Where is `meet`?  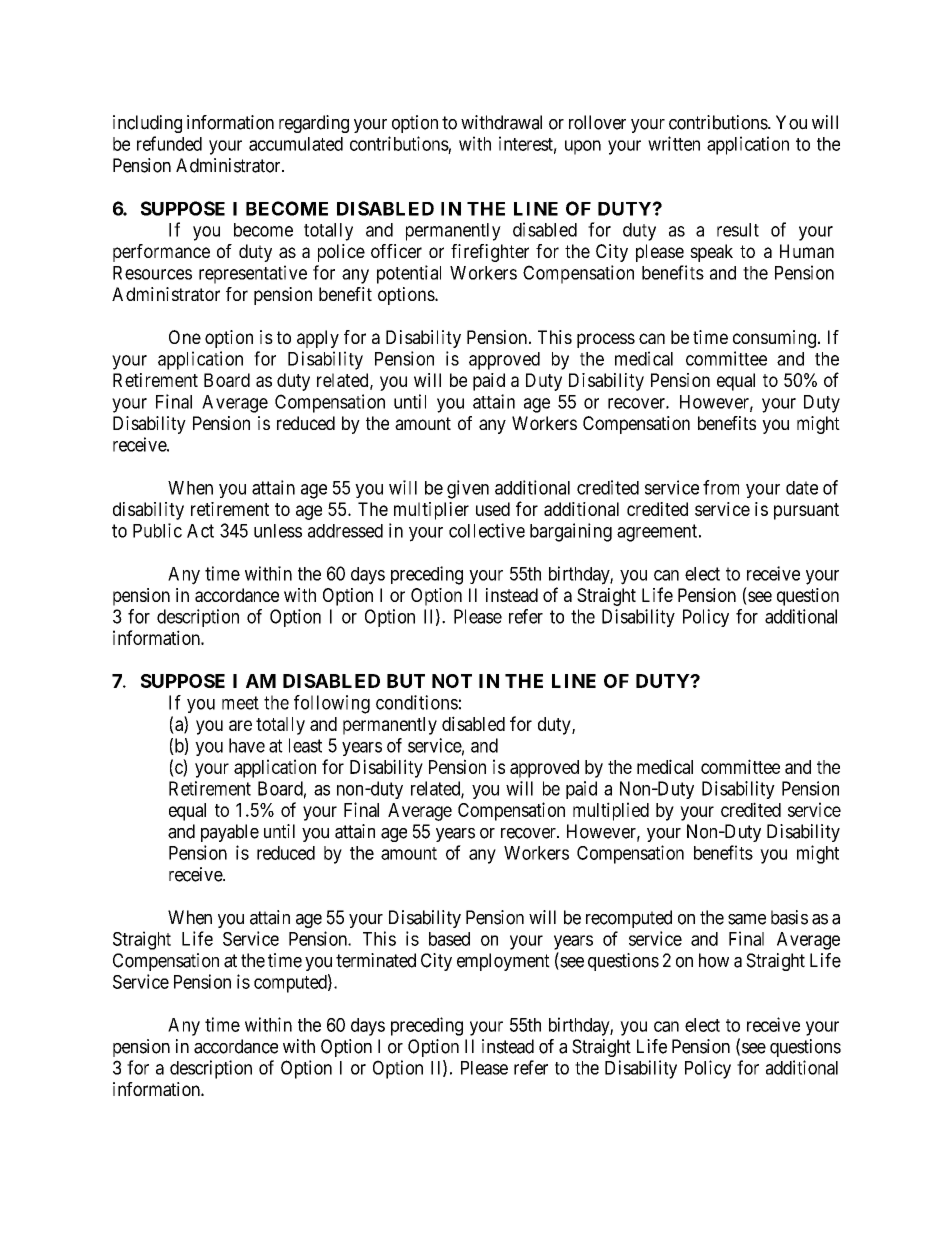 meet is located at coordinates (240, 703).
